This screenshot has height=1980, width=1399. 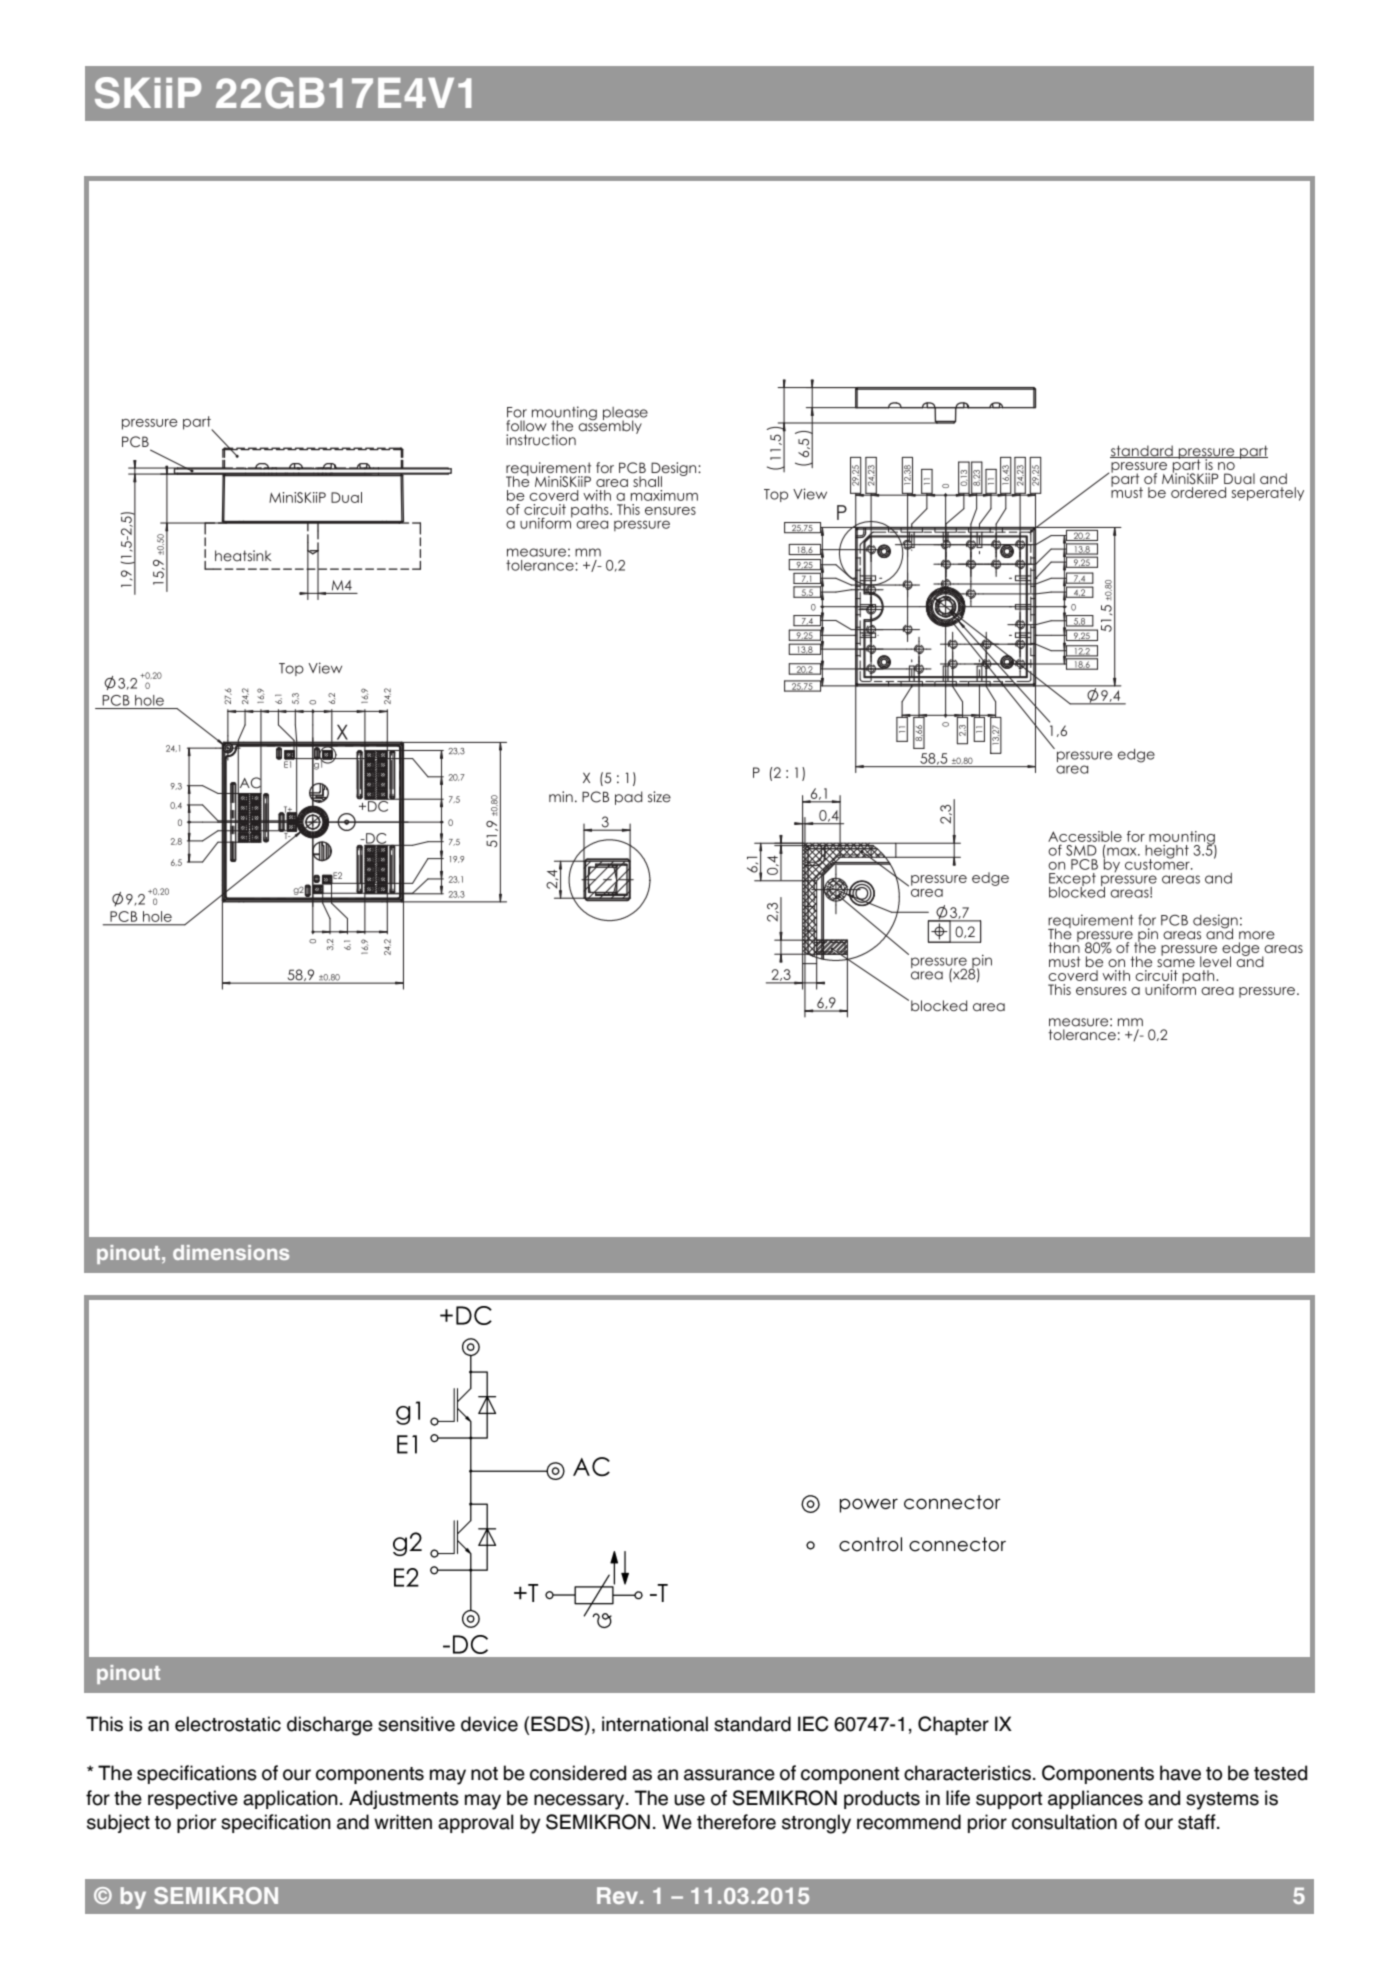 What do you see at coordinates (1180, 1773) in the screenshot?
I see `have` at bounding box center [1180, 1773].
